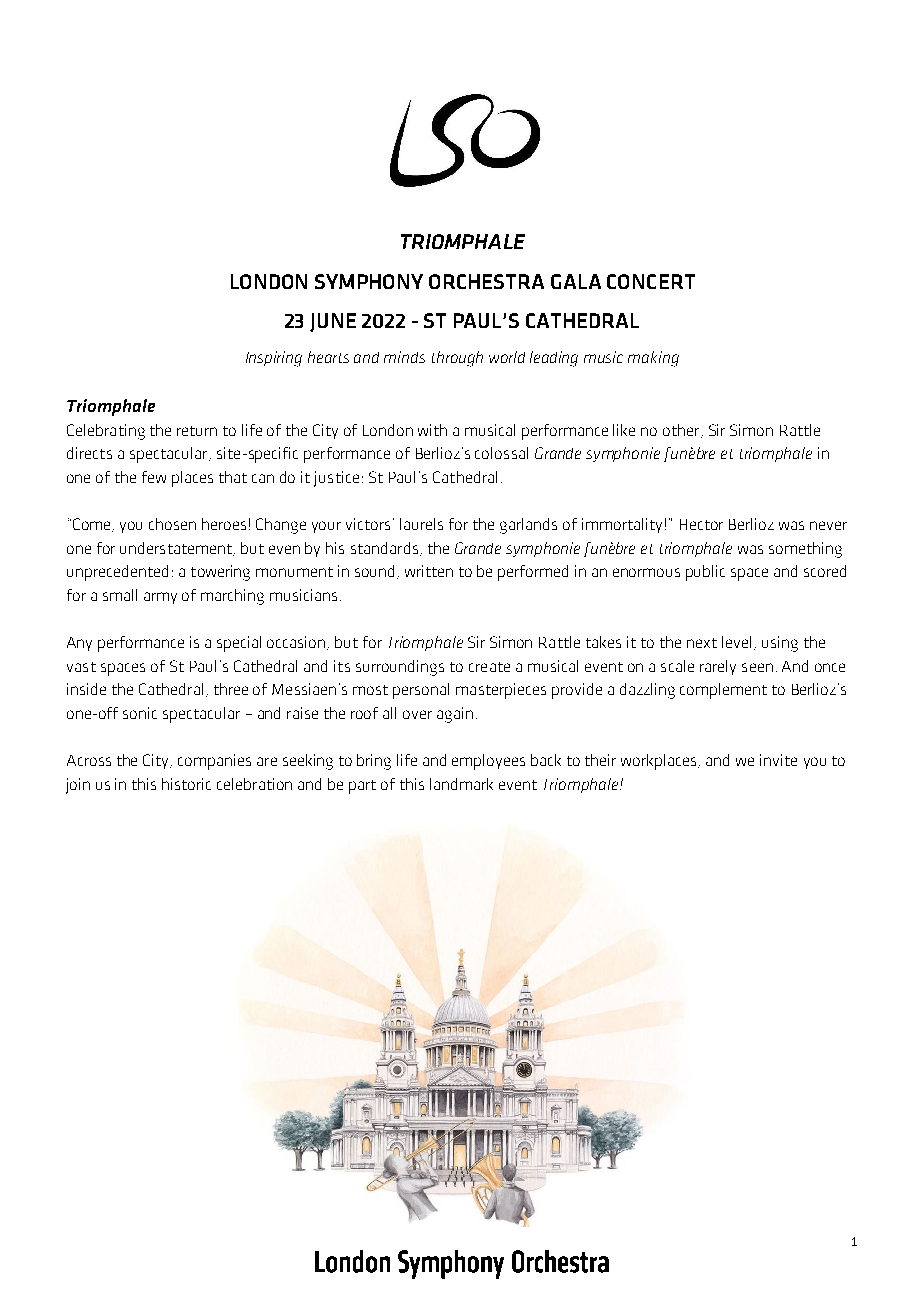 The height and width of the image is (1308, 924). I want to click on chosen, so click(172, 524).
